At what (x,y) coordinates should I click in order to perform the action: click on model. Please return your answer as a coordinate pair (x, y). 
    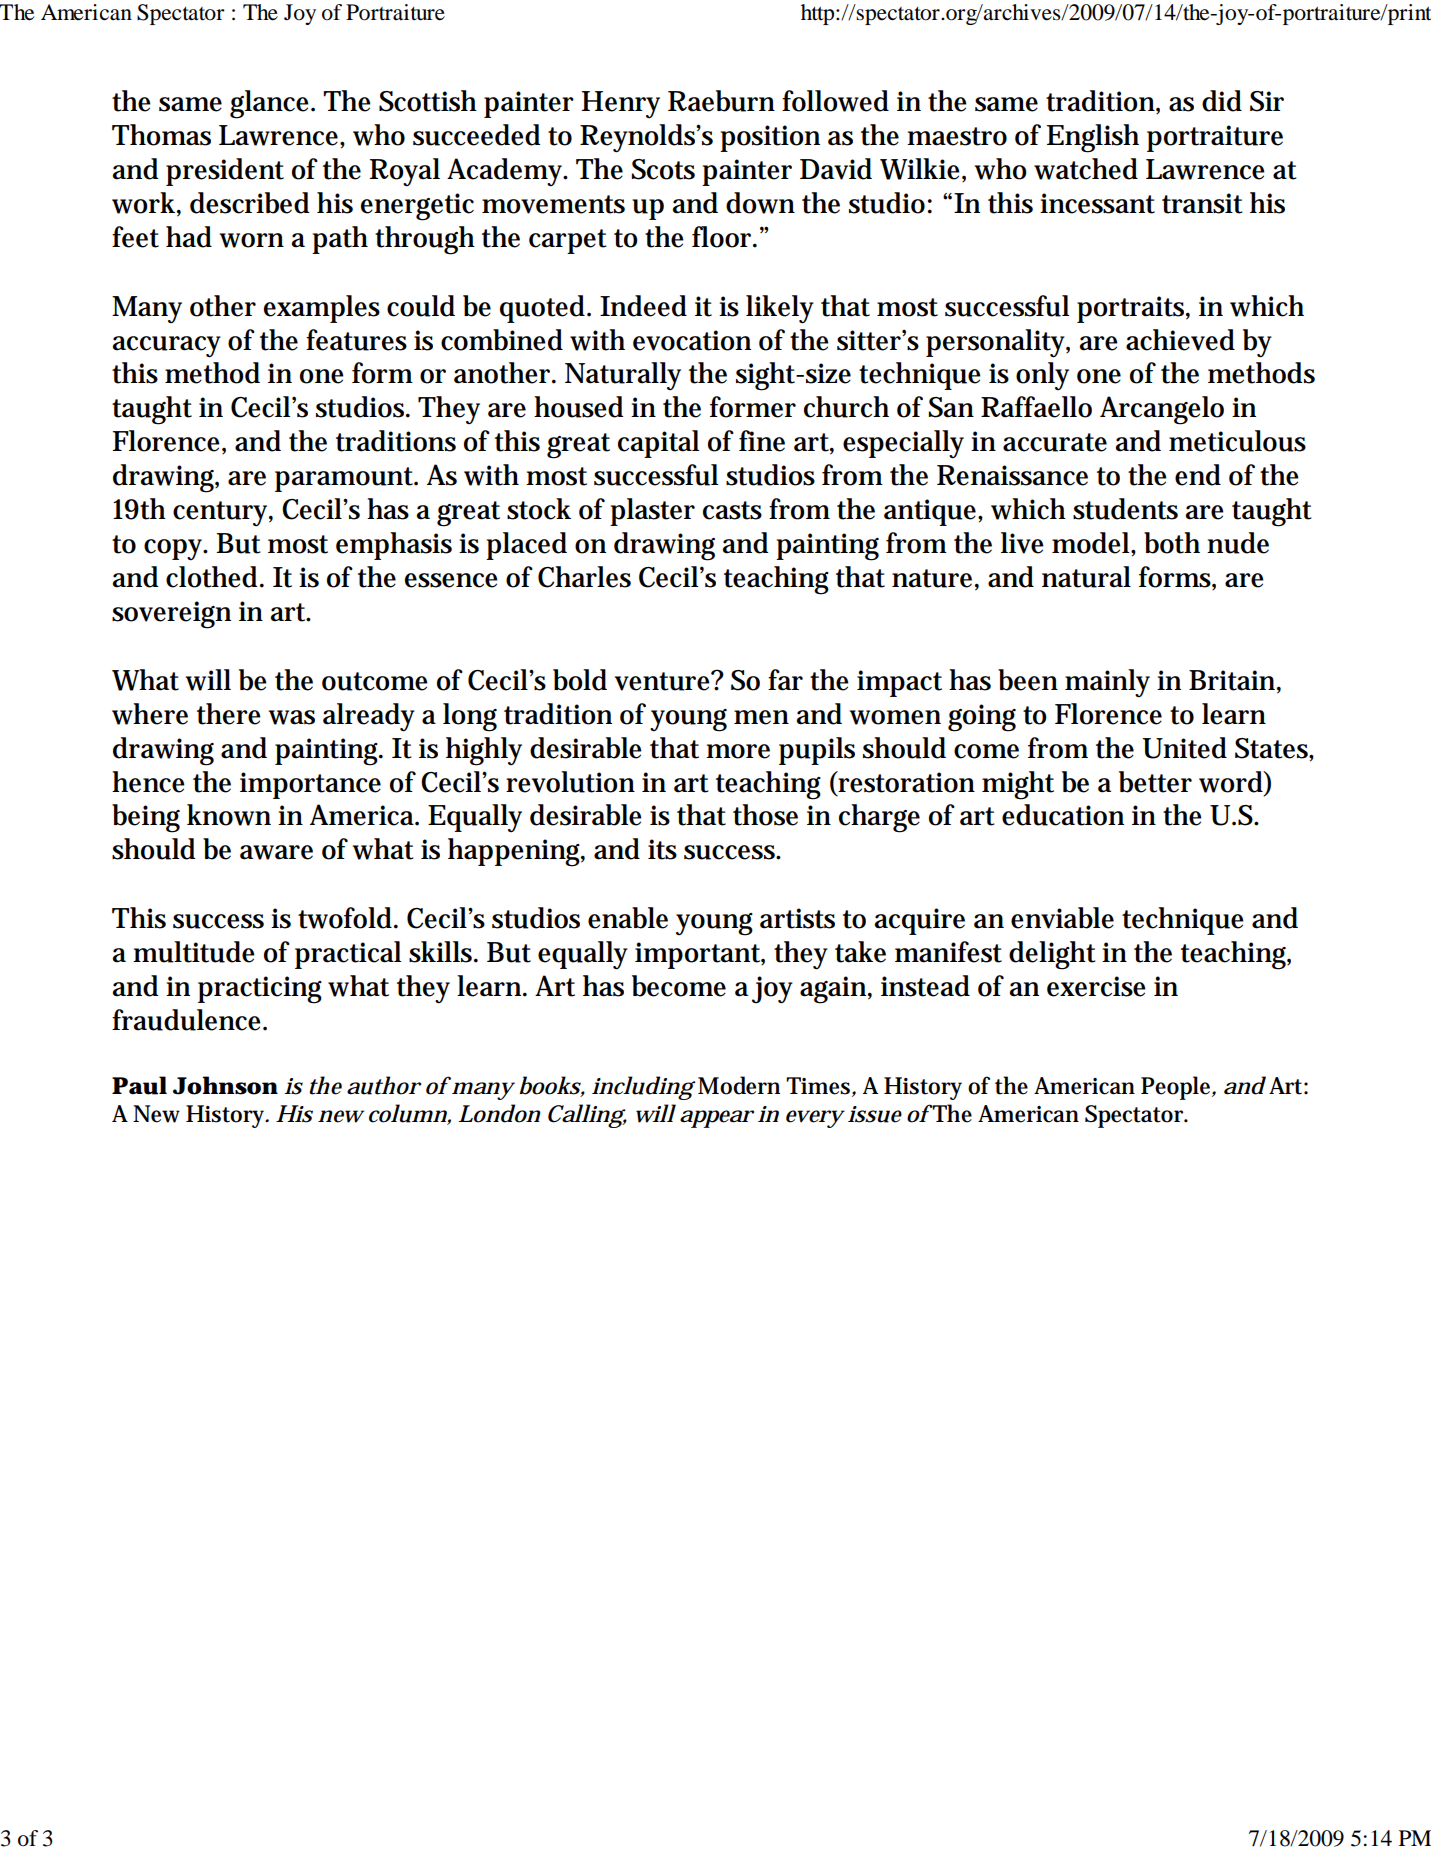
    Looking at the image, I should click on (1092, 543).
